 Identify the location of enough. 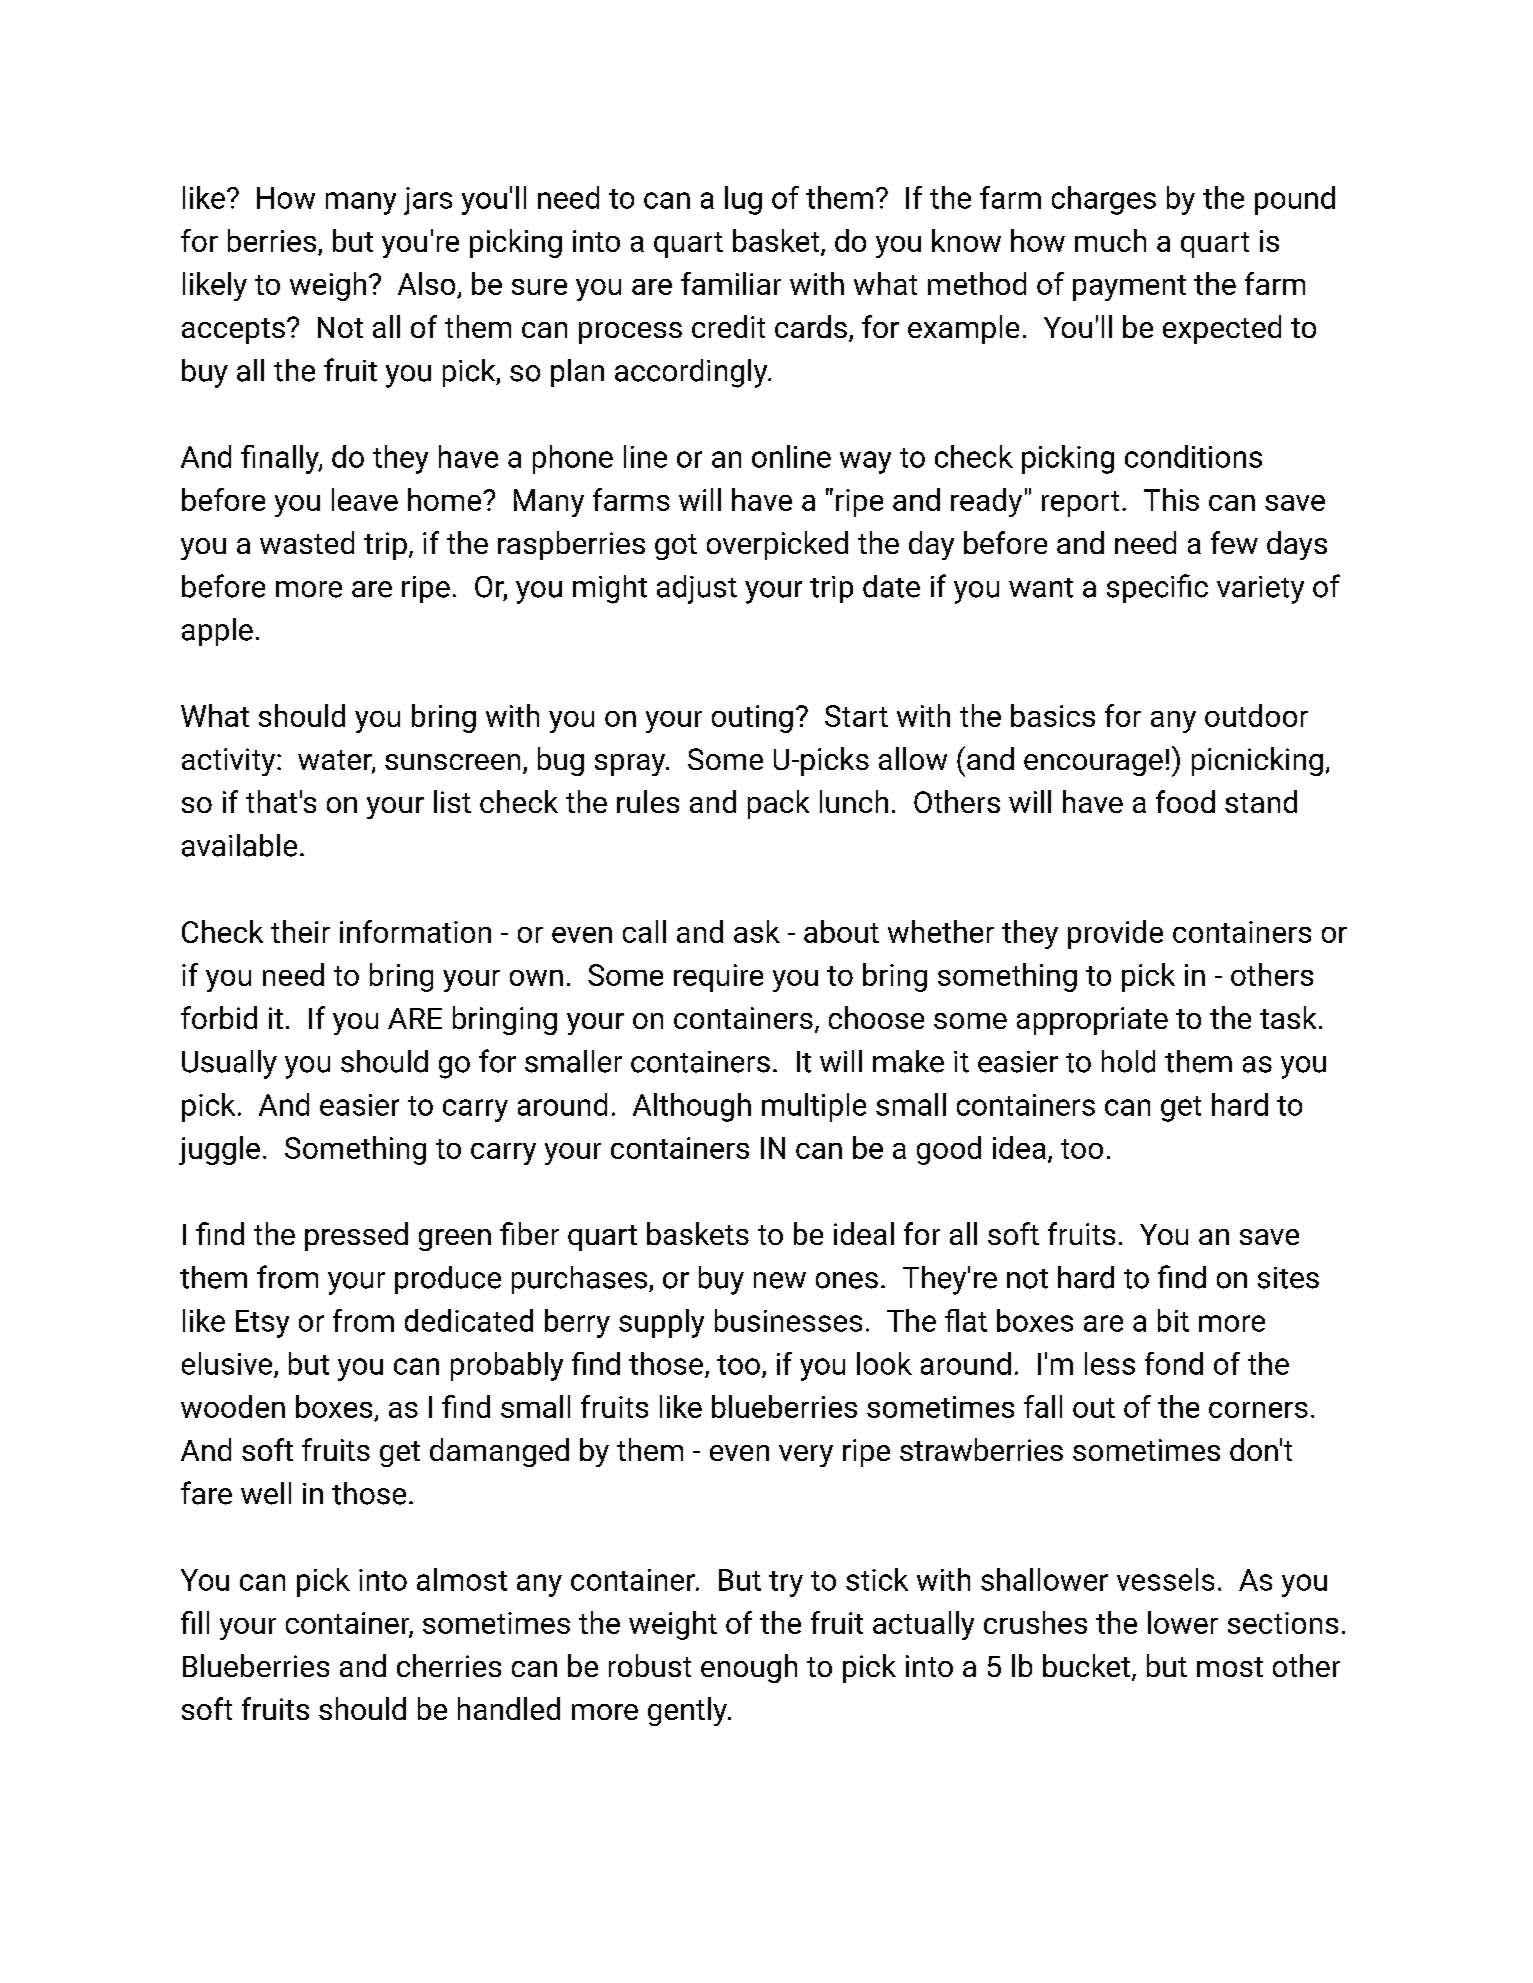
(749, 1668).
